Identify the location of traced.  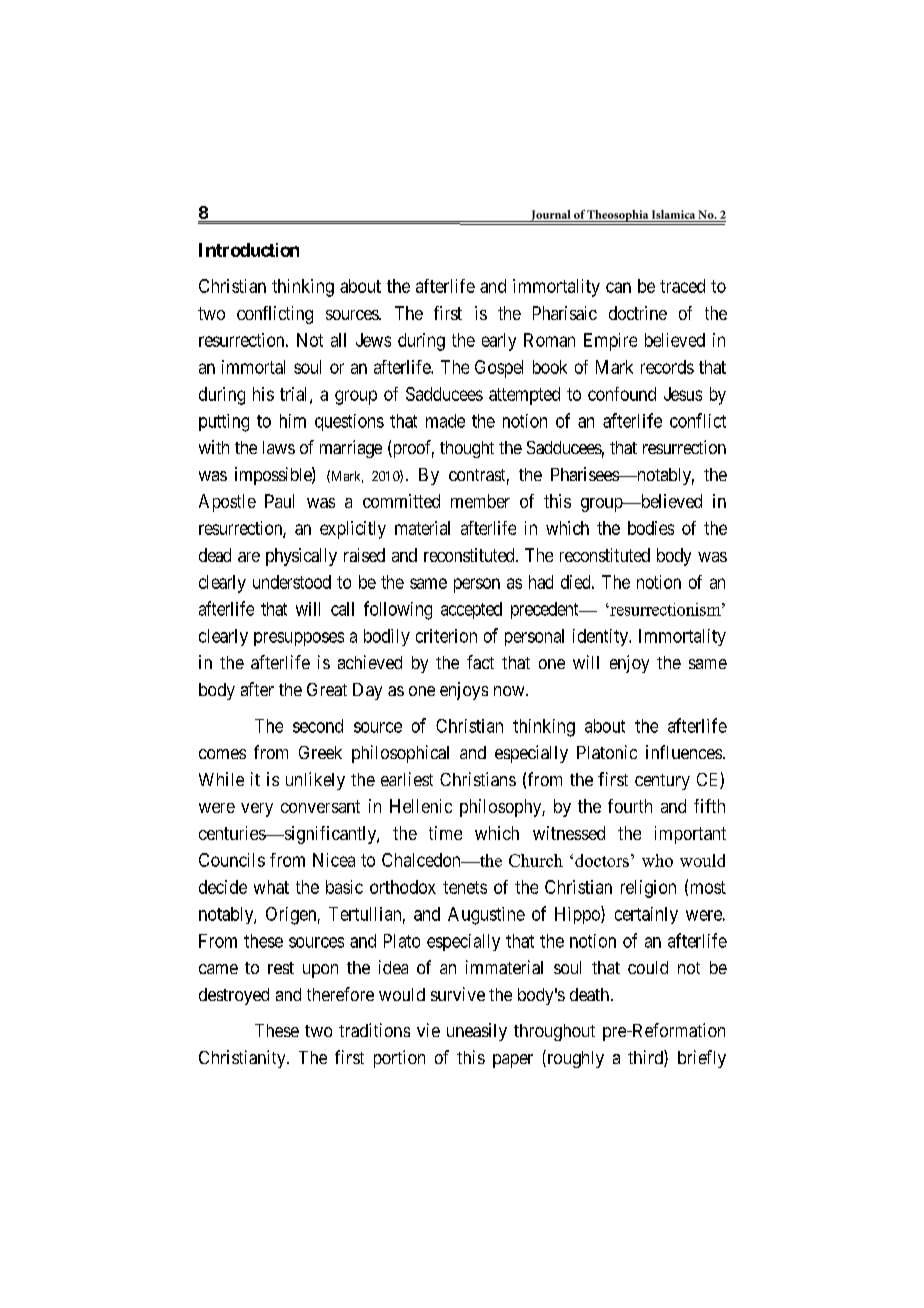
(682, 286).
